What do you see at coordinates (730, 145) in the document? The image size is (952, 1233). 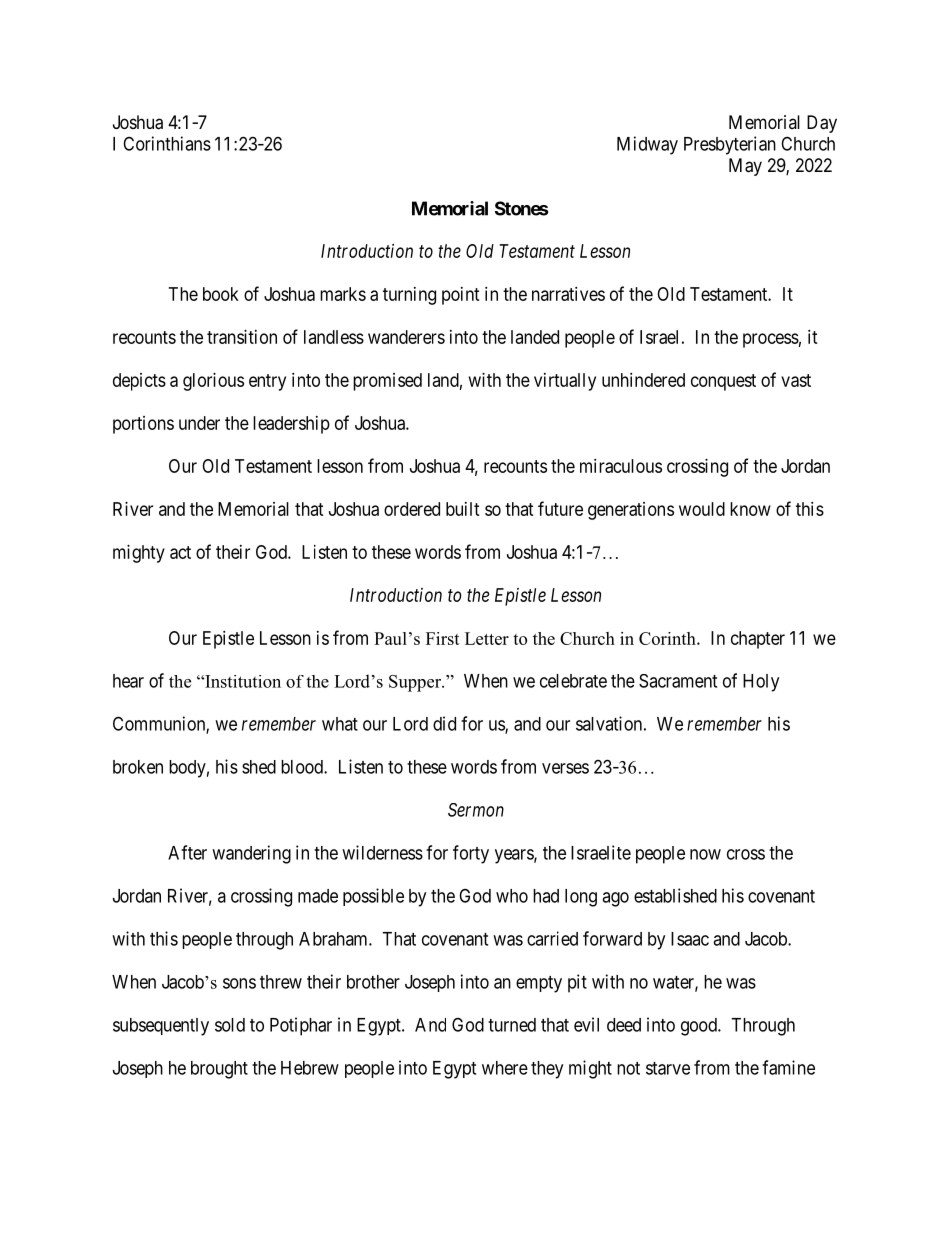 I see `Presbyterian` at bounding box center [730, 145].
